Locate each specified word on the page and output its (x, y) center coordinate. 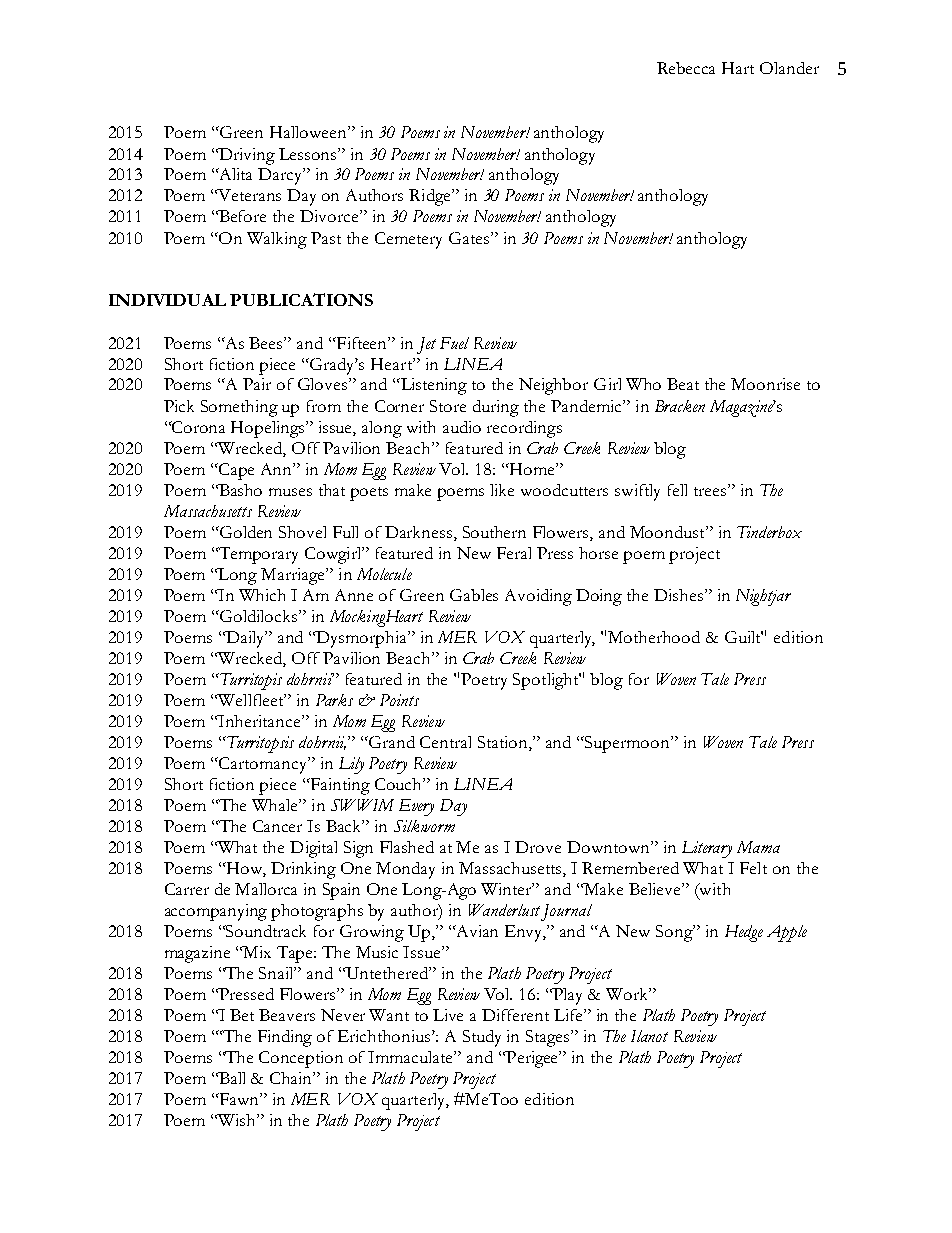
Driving (246, 156)
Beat (683, 384)
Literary (707, 849)
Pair (257, 384)
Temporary (257, 555)
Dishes (680, 595)
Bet (242, 1015)
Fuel (454, 343)
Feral (514, 553)
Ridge (431, 197)
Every (416, 807)
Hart (738, 68)
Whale (276, 805)
